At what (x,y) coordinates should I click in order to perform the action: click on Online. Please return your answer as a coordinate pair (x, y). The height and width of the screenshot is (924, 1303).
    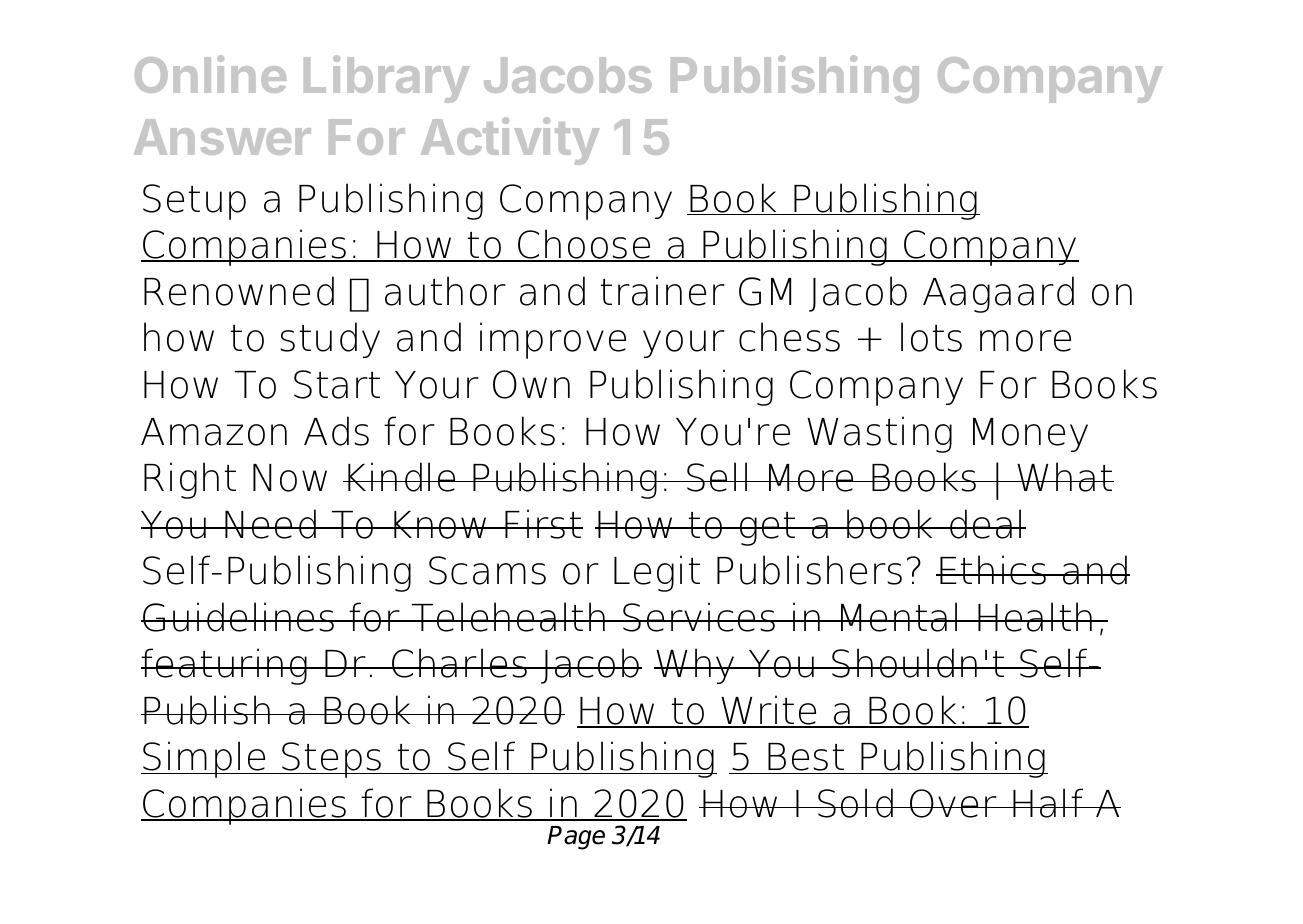
    Looking at the image, I should click on (210, 74).
